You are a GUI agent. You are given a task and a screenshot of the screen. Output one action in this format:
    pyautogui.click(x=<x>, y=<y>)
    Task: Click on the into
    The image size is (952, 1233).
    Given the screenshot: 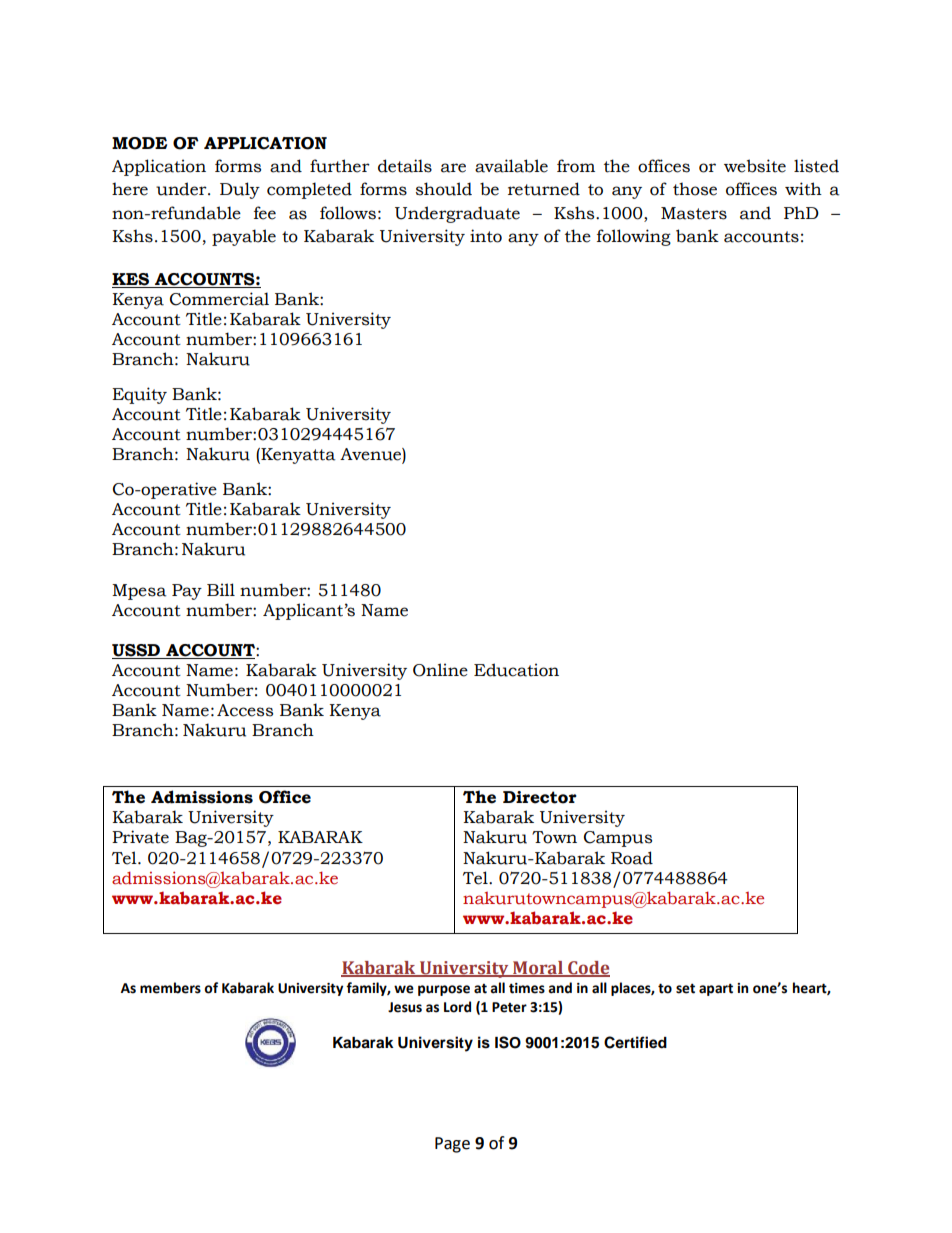 What is the action you would take?
    pyautogui.click(x=486, y=236)
